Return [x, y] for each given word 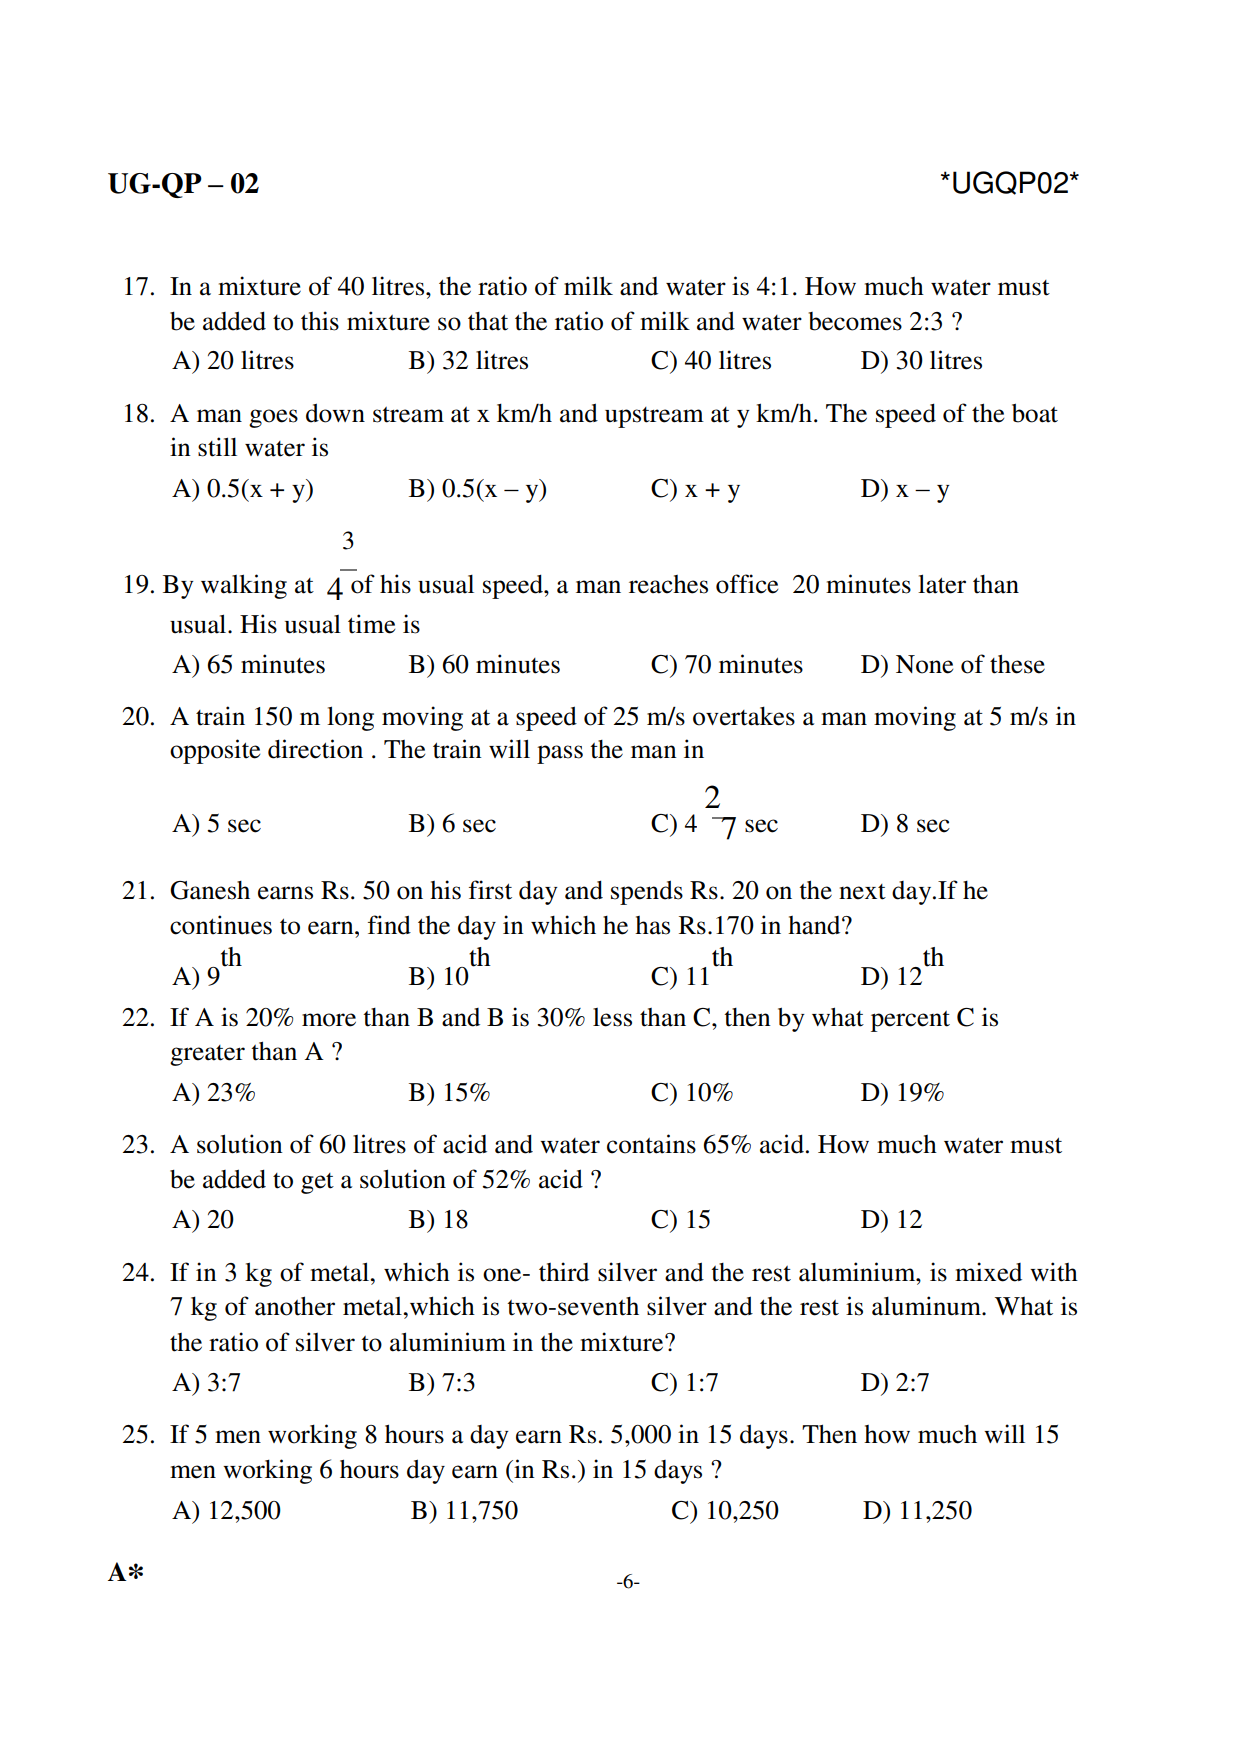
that [488, 321]
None [924, 664]
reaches [668, 584]
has [652, 925]
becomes [855, 321]
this [320, 321]
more [329, 1020]
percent [910, 1021]
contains [651, 1144]
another [295, 1306]
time [371, 624]
